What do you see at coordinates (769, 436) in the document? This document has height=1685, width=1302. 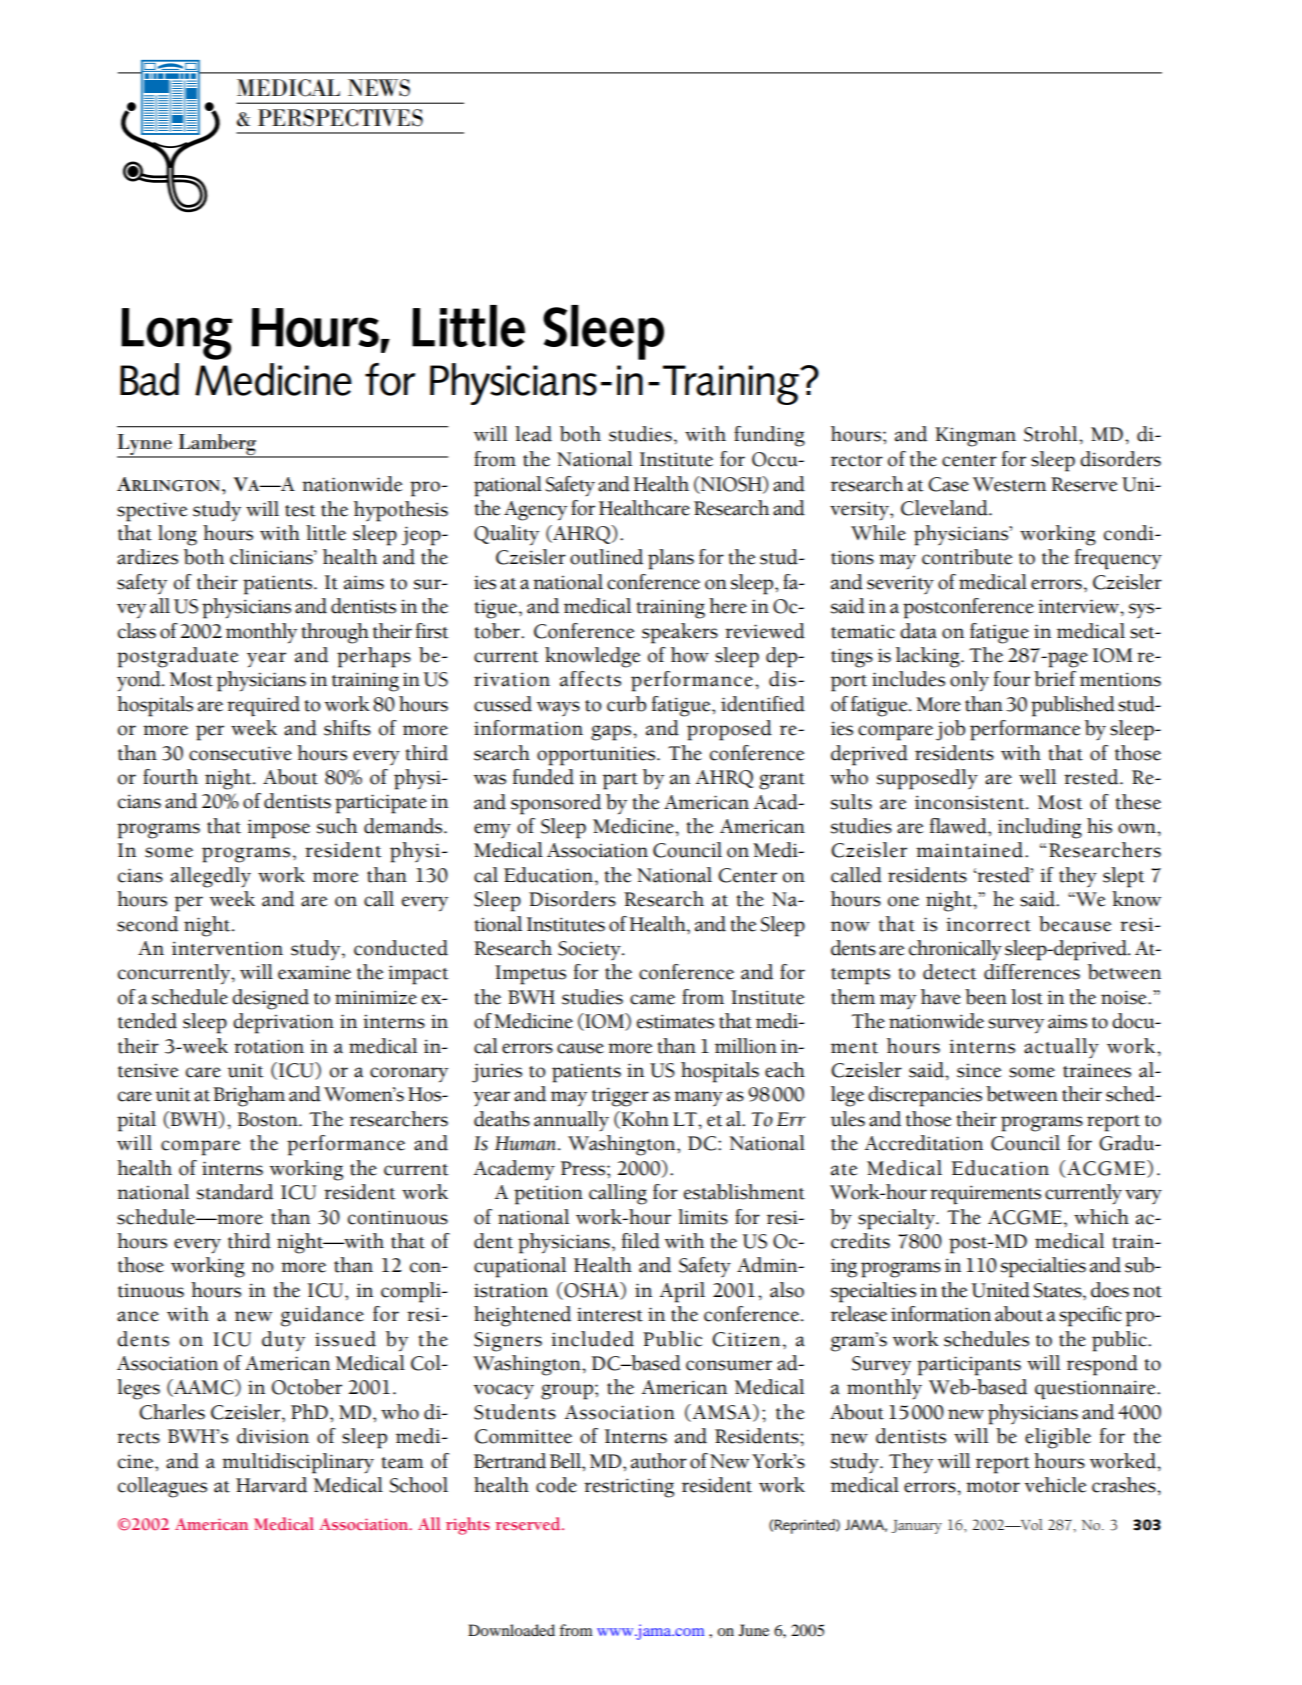 I see `funding` at bounding box center [769, 436].
